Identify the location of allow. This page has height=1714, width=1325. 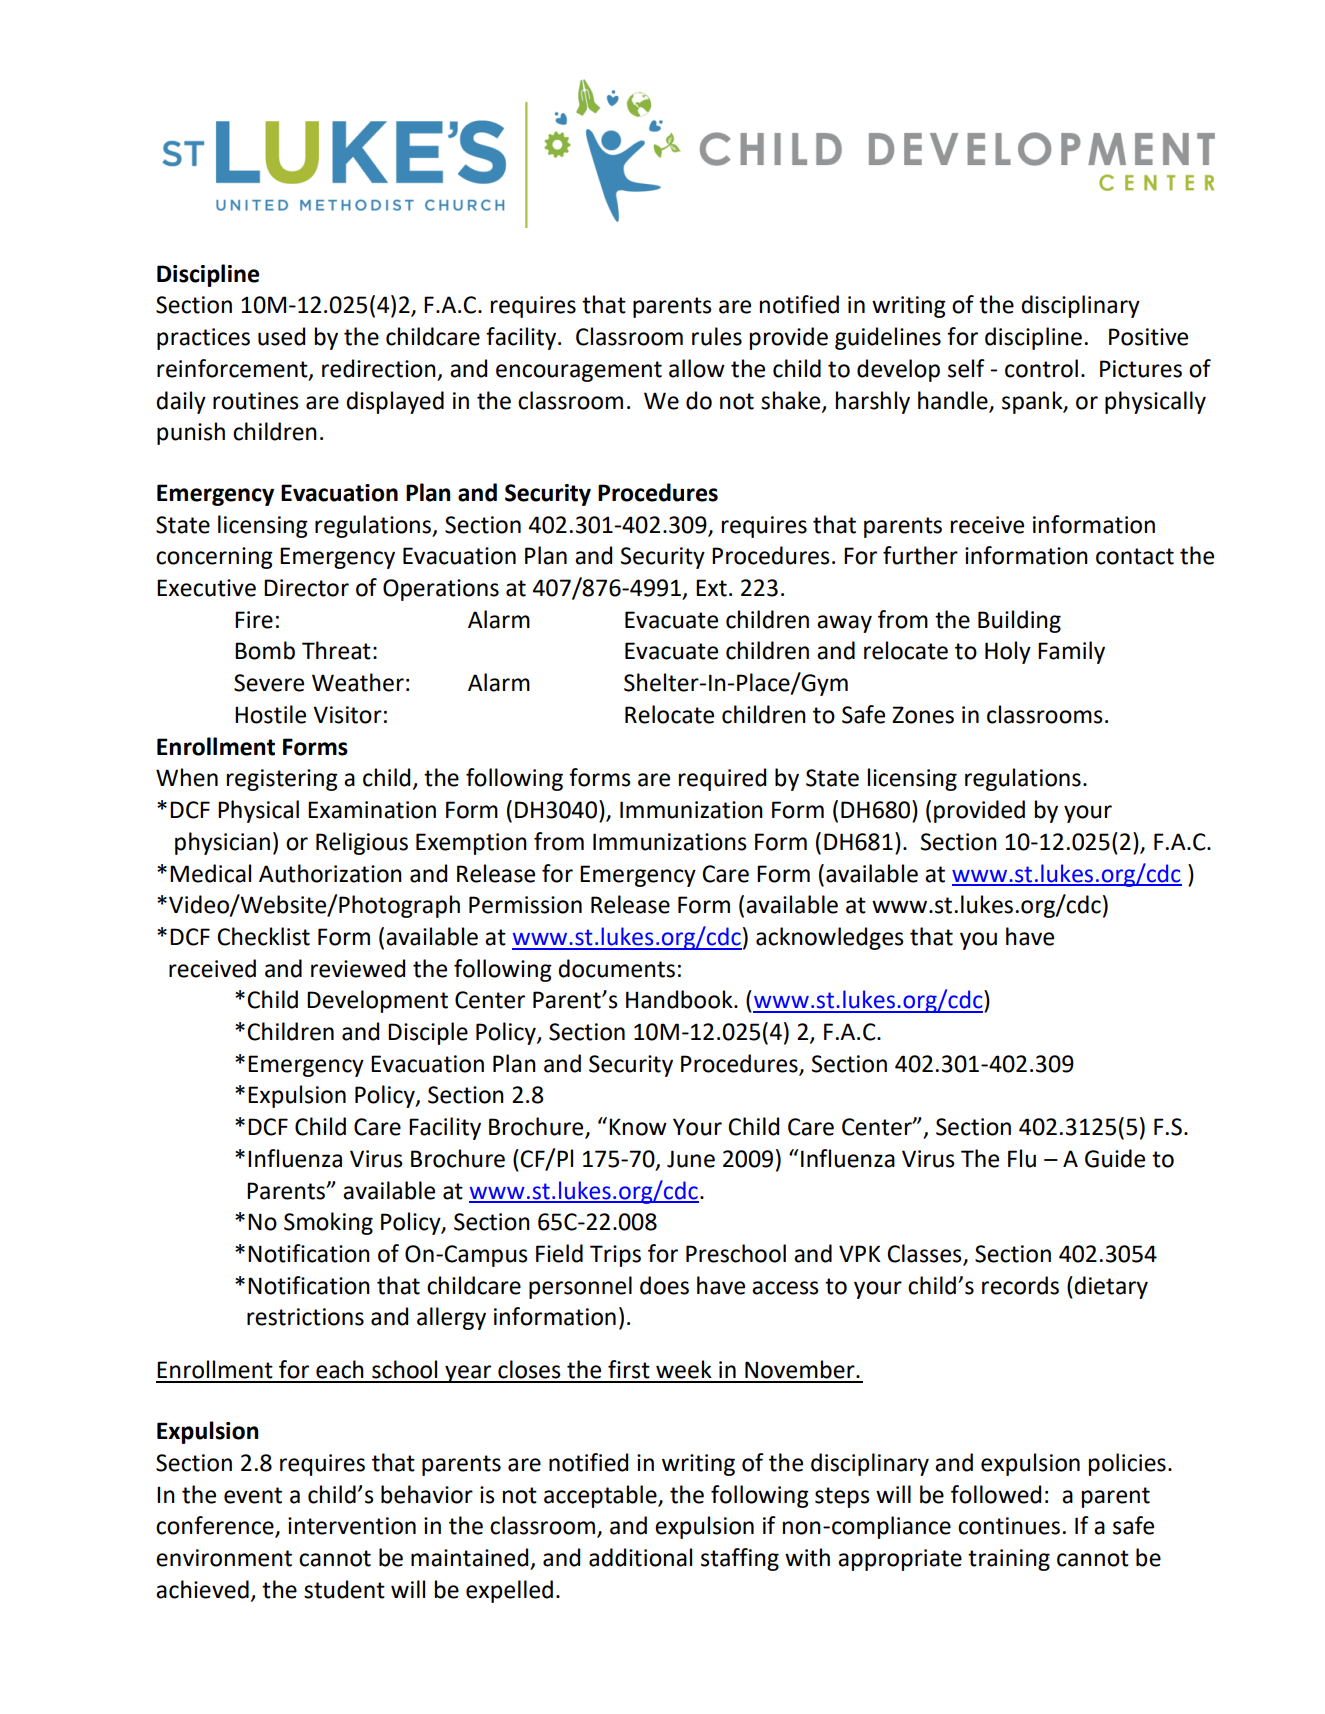
(697, 368).
